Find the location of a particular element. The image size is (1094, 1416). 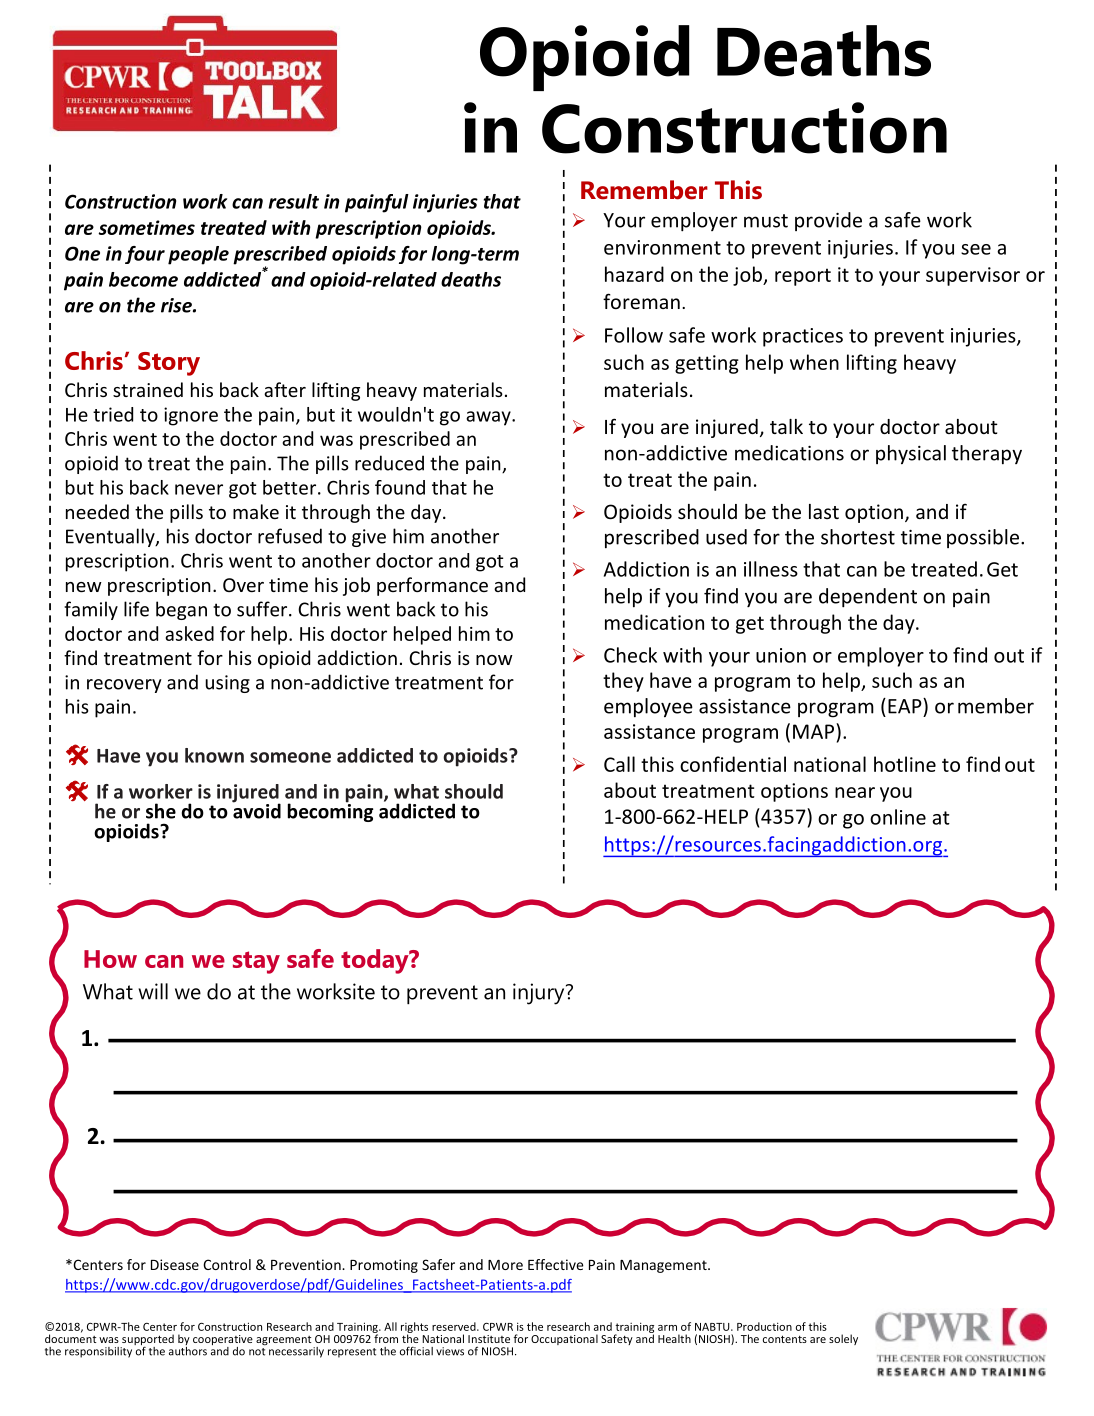

known is located at coordinates (214, 755).
